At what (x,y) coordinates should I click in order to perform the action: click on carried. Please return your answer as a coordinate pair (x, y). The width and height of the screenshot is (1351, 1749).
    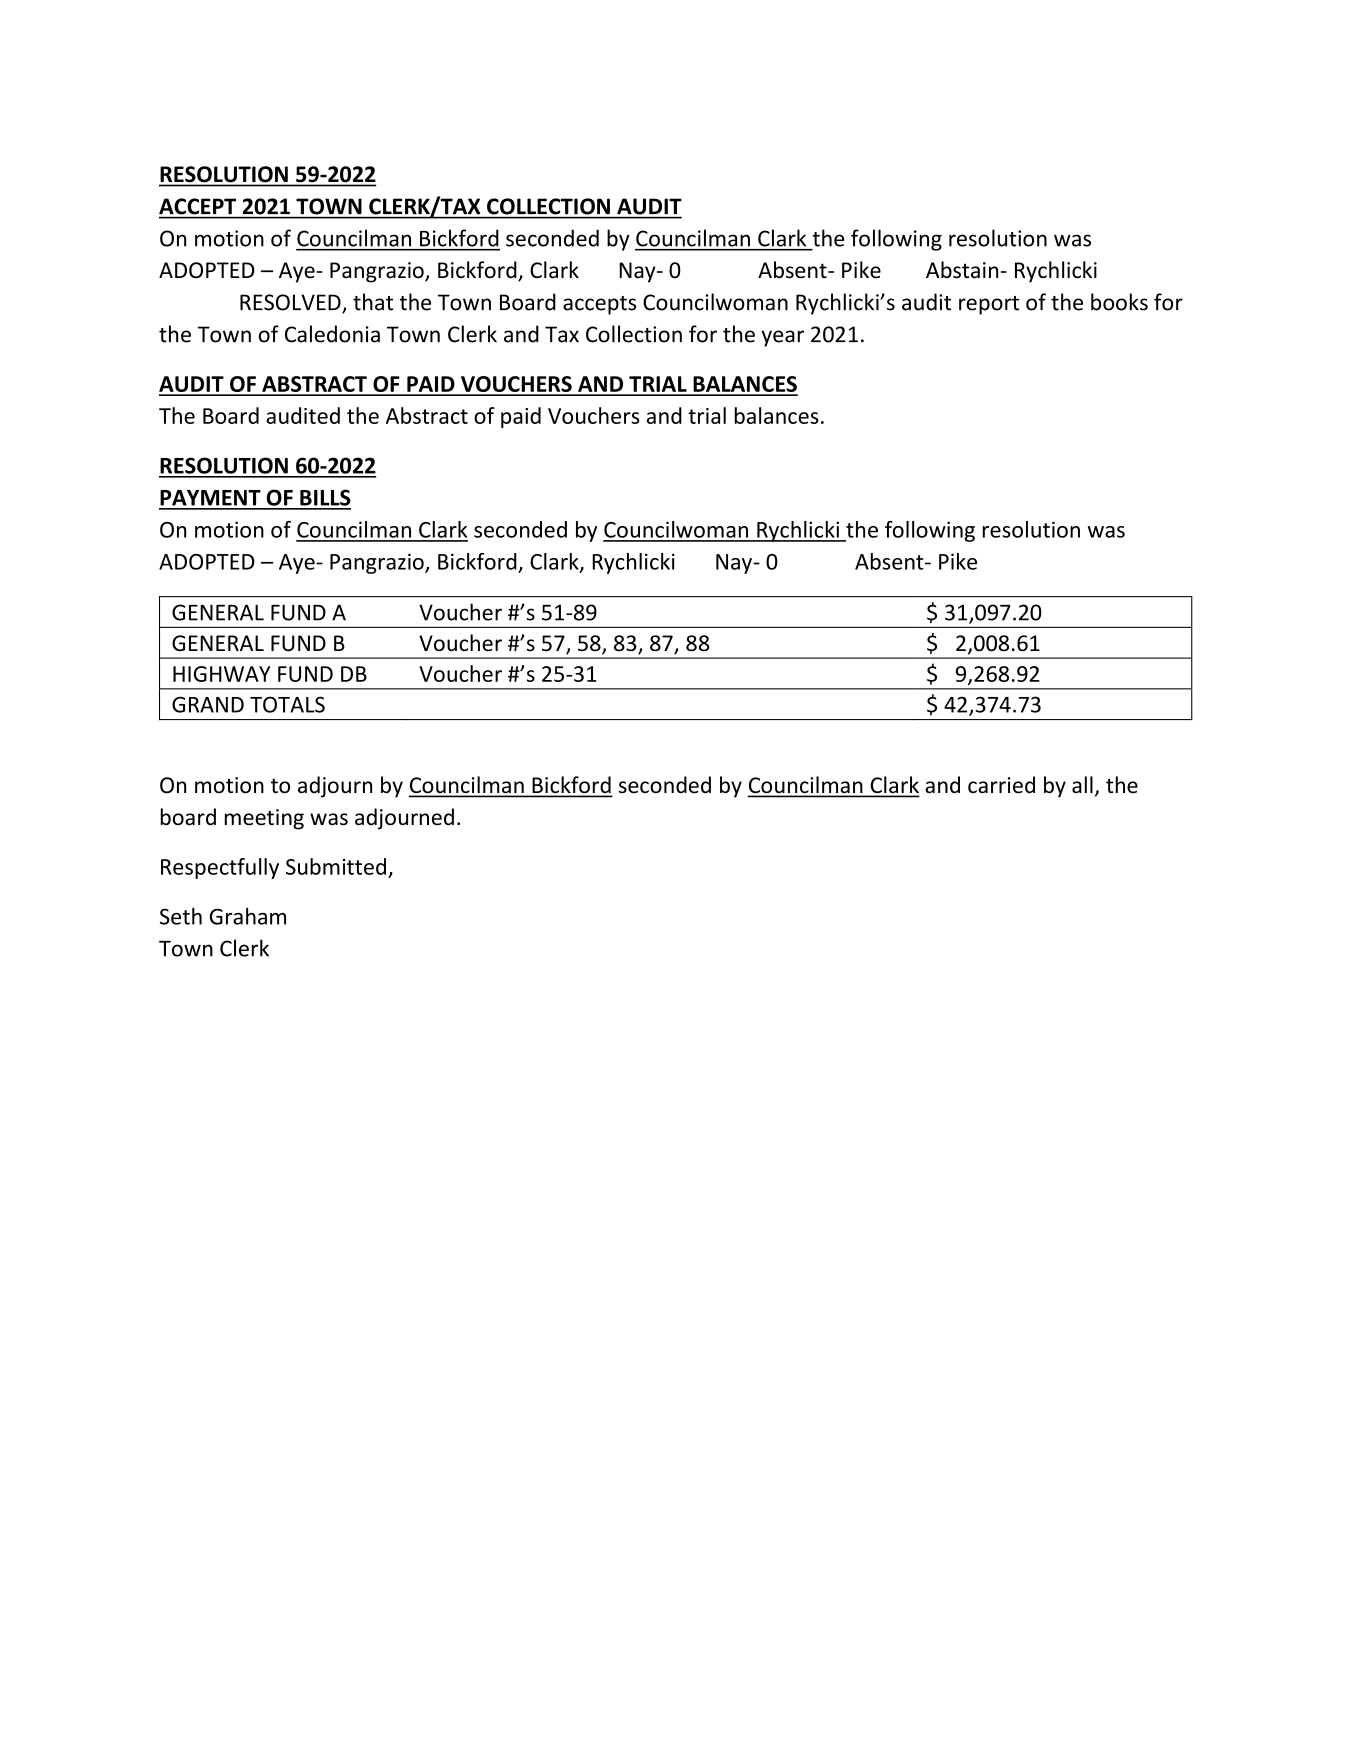
    Looking at the image, I should click on (1001, 785).
